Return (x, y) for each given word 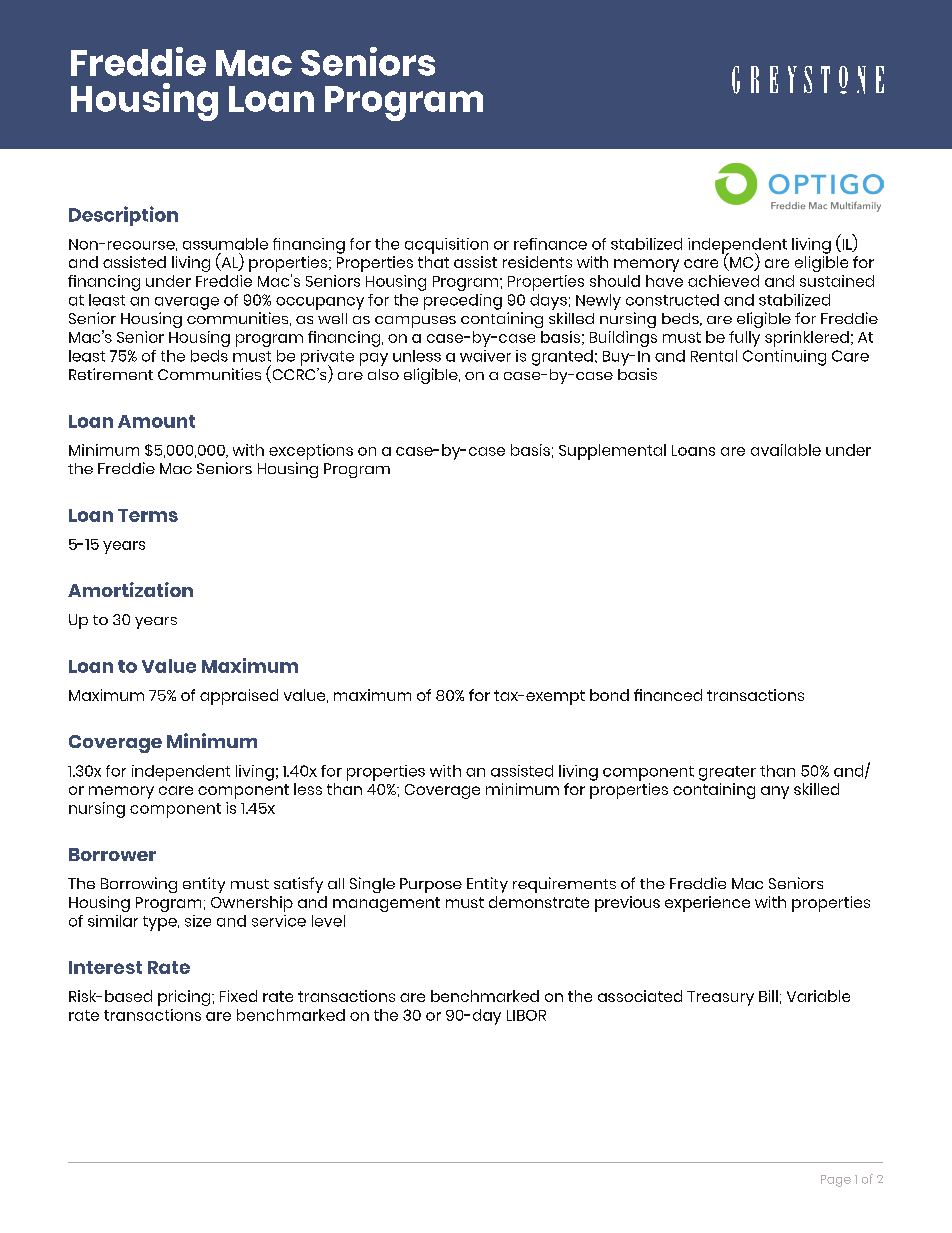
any (775, 792)
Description (123, 216)
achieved (723, 281)
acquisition (446, 246)
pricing (184, 998)
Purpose (431, 885)
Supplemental (612, 452)
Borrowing (139, 885)
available (786, 450)
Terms (148, 515)
